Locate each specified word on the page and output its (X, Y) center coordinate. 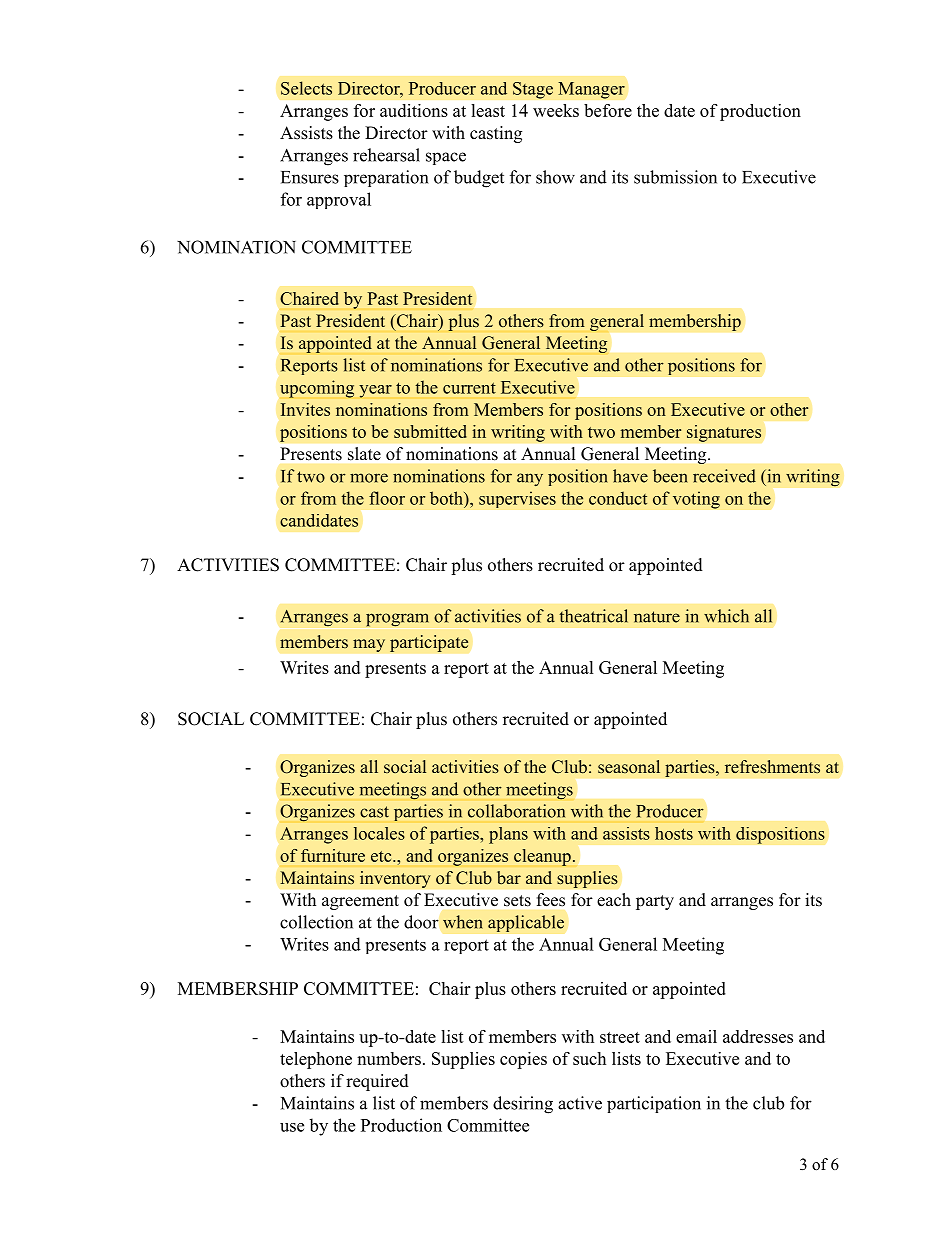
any (530, 479)
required (377, 1082)
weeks (556, 110)
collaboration (516, 811)
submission (675, 177)
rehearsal (386, 155)
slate (364, 453)
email (696, 1036)
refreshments (772, 767)
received (724, 476)
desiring (523, 1105)
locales (379, 833)
